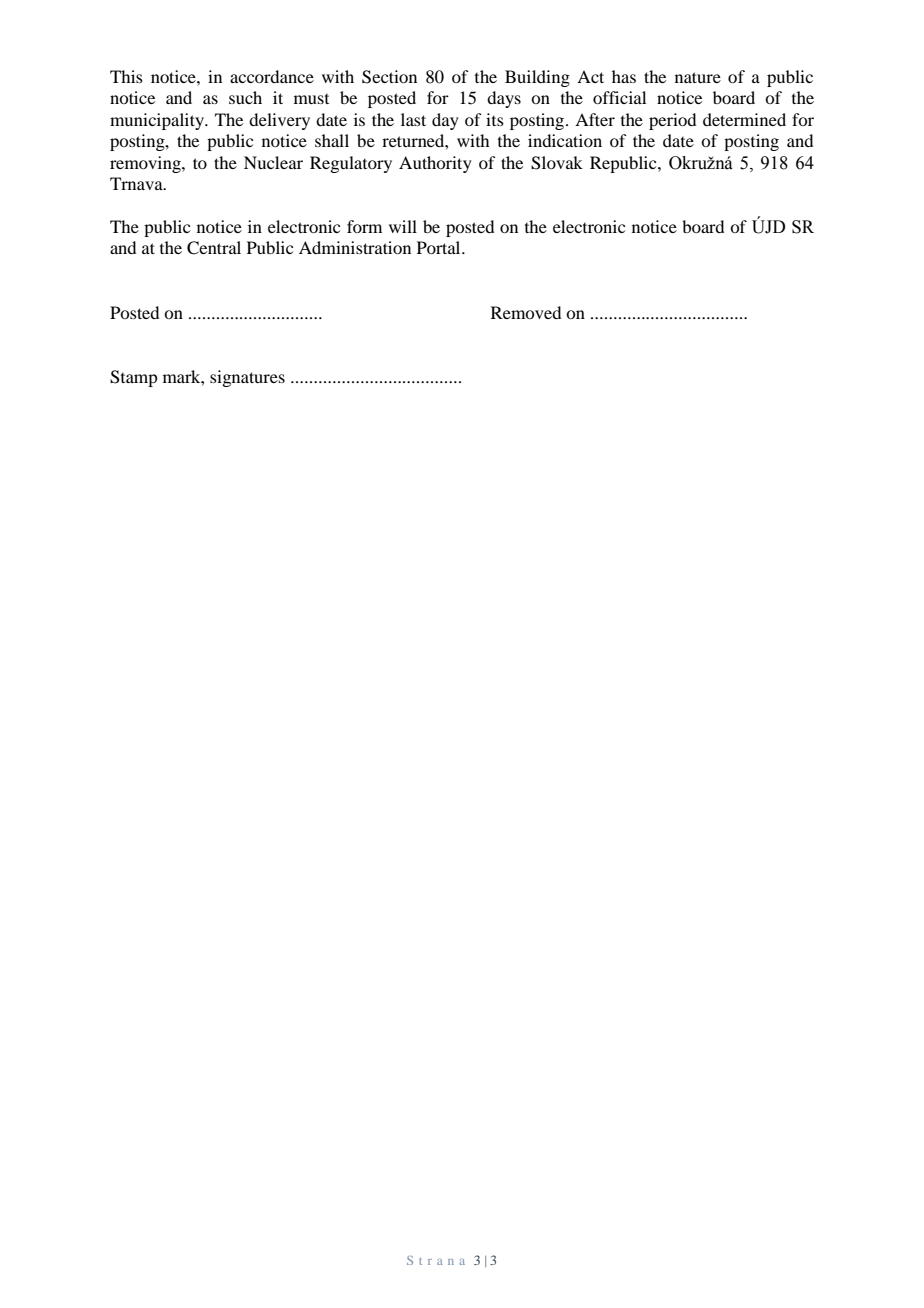 Image resolution: width=924 pixels, height=1308 pixels. What do you see at coordinates (403, 226) in the screenshot?
I see `will` at bounding box center [403, 226].
